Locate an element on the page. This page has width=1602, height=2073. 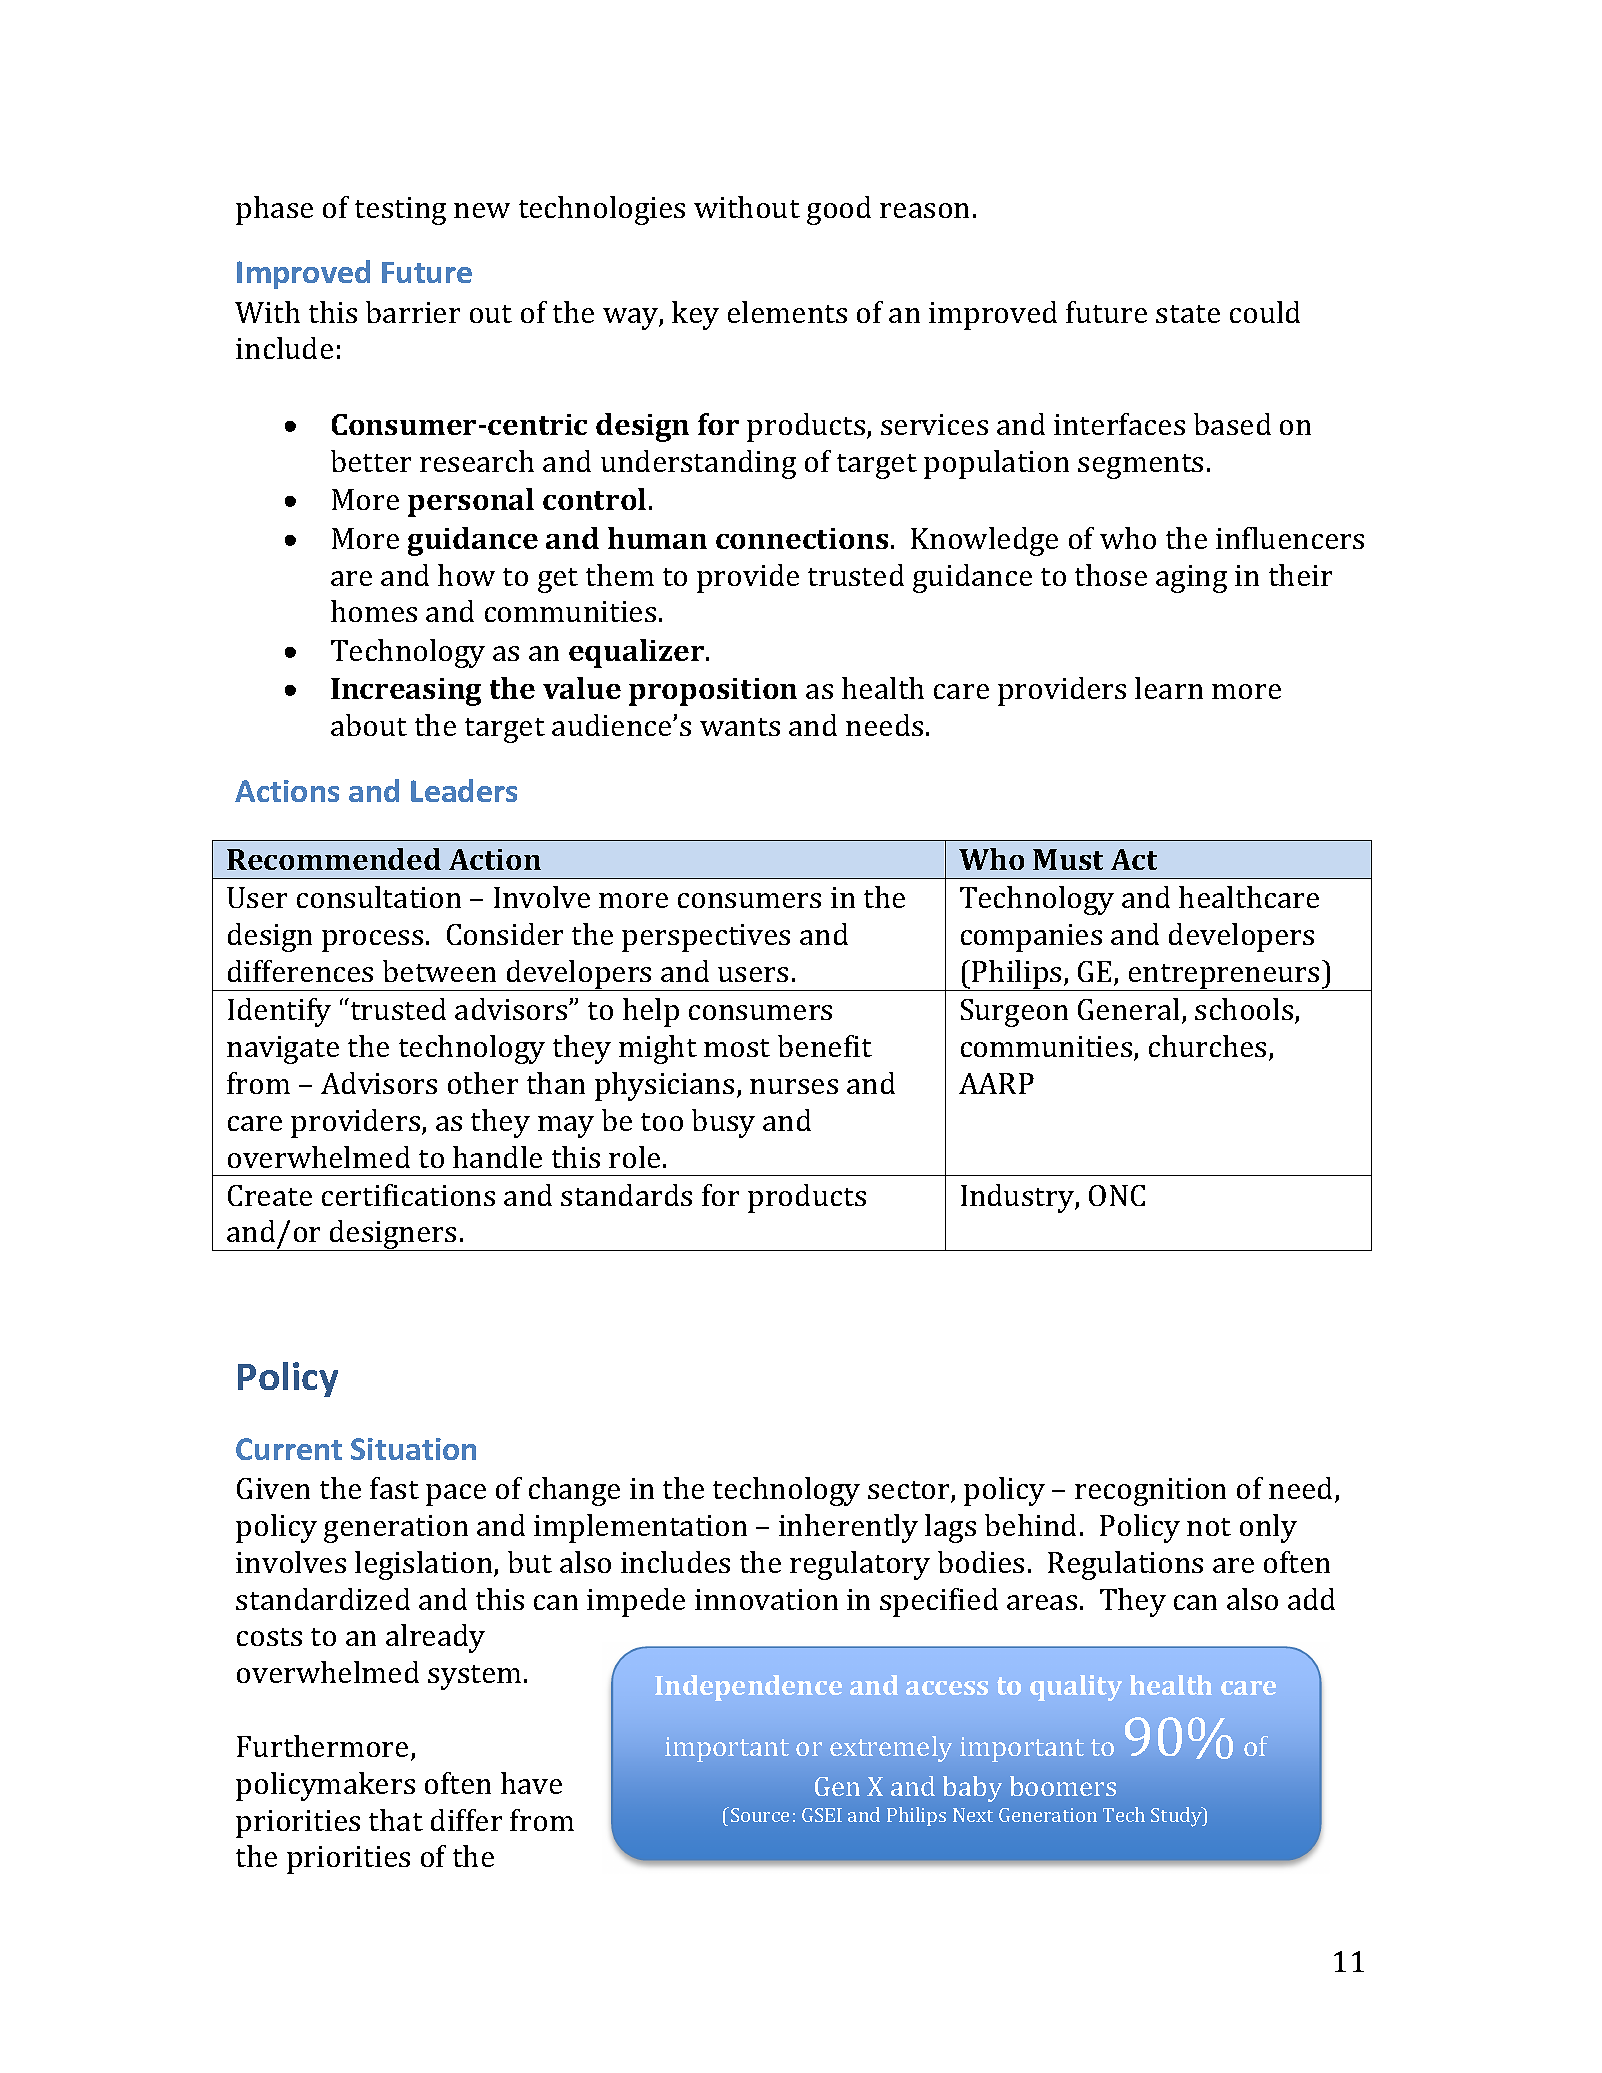
that is located at coordinates (396, 1820).
